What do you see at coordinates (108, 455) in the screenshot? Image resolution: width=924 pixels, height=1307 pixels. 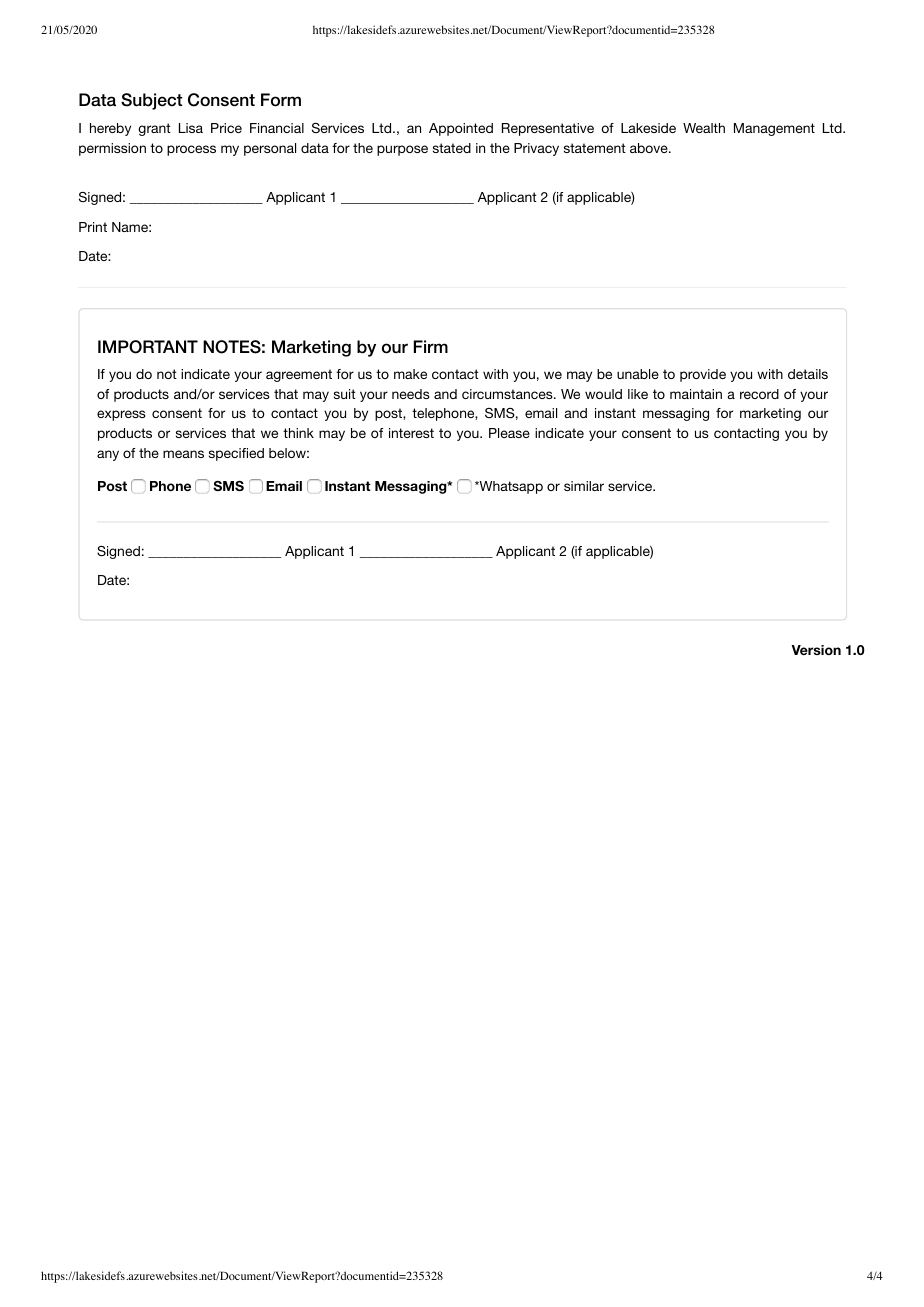 I see `any` at bounding box center [108, 455].
